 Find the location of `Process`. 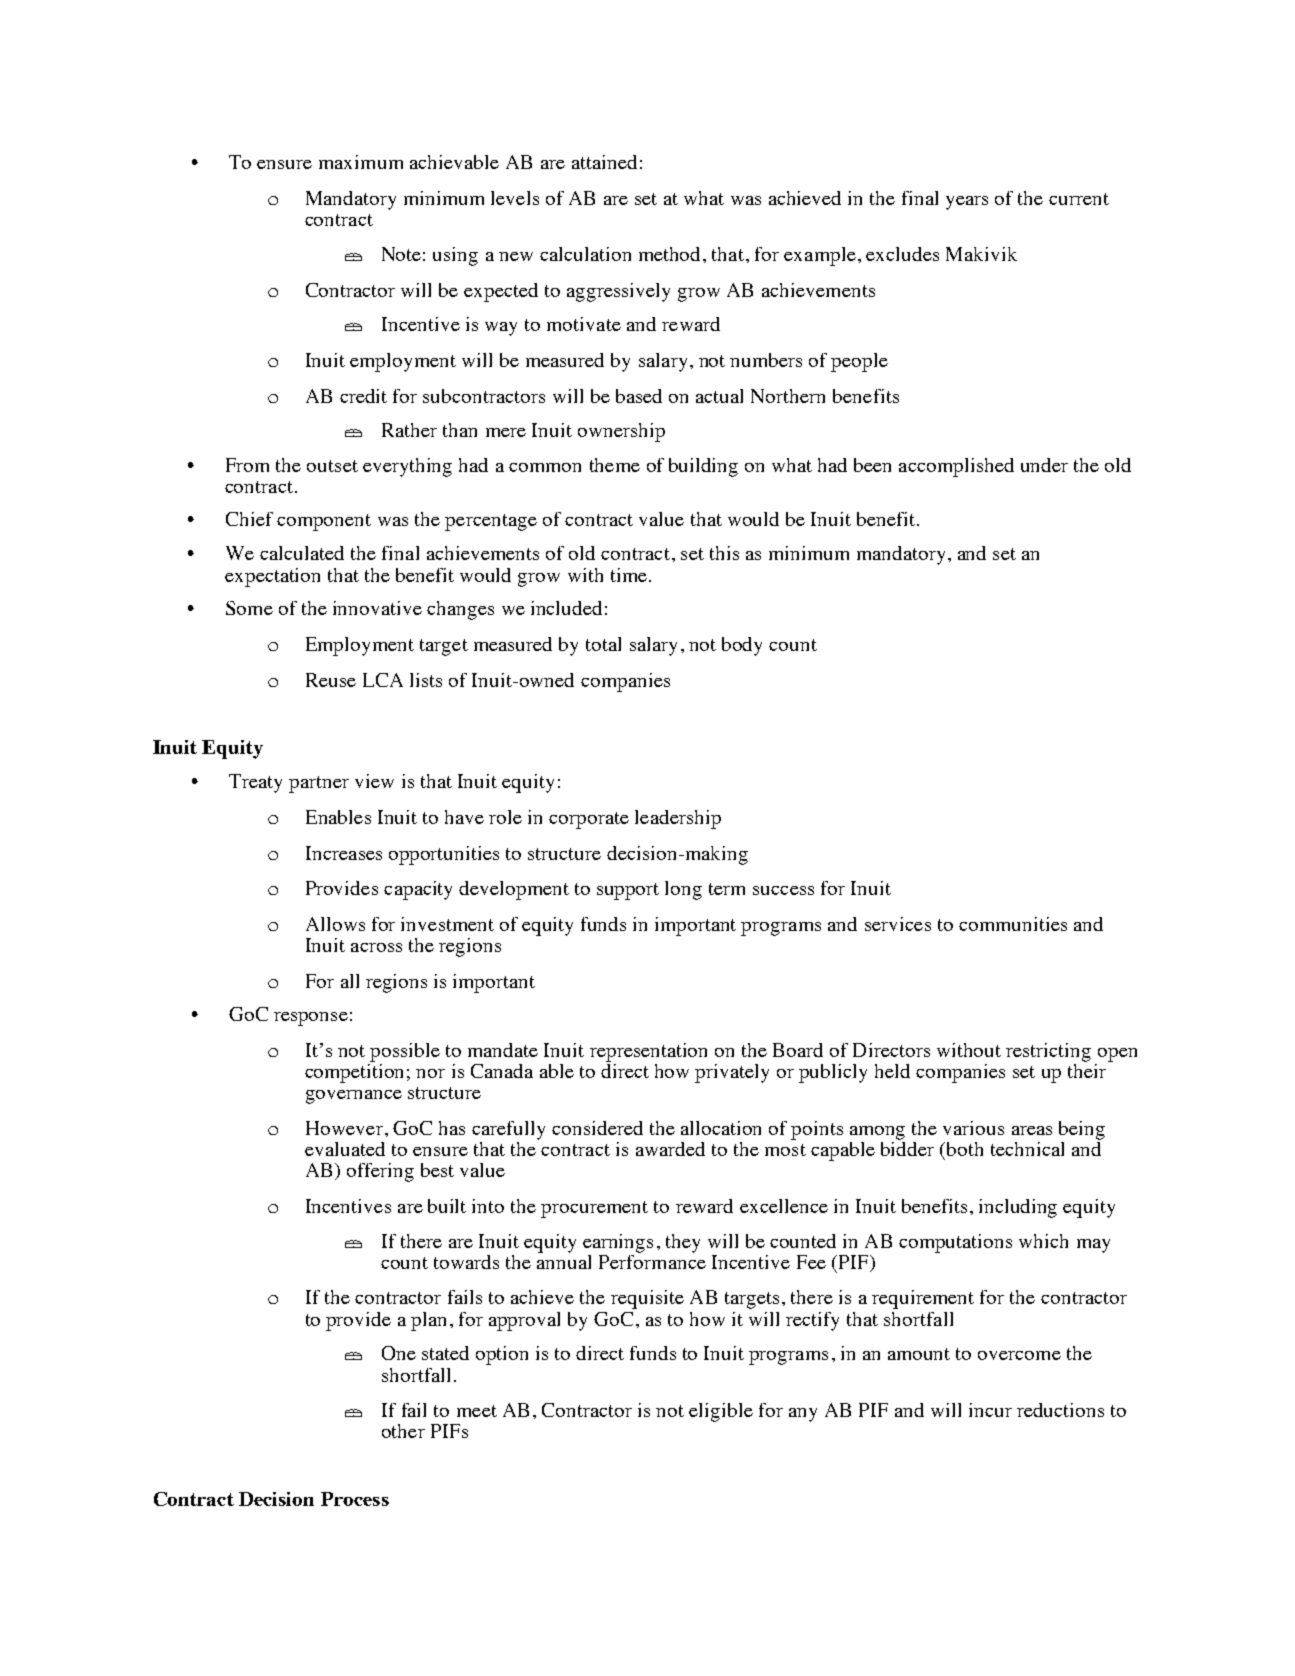

Process is located at coordinates (355, 1499).
